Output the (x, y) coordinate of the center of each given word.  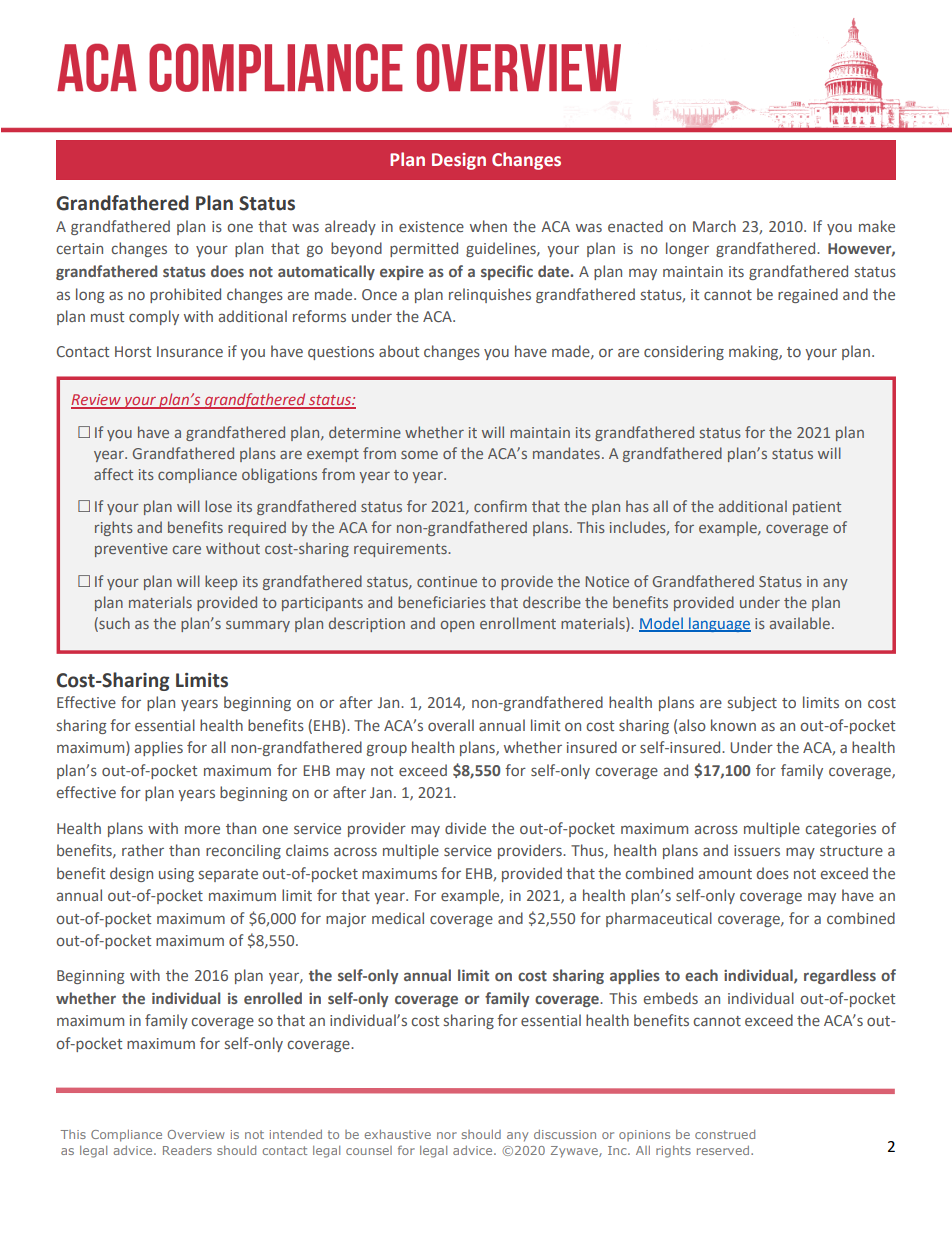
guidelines (502, 249)
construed (725, 1134)
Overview (196, 1134)
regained (808, 295)
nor (447, 1135)
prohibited (185, 295)
